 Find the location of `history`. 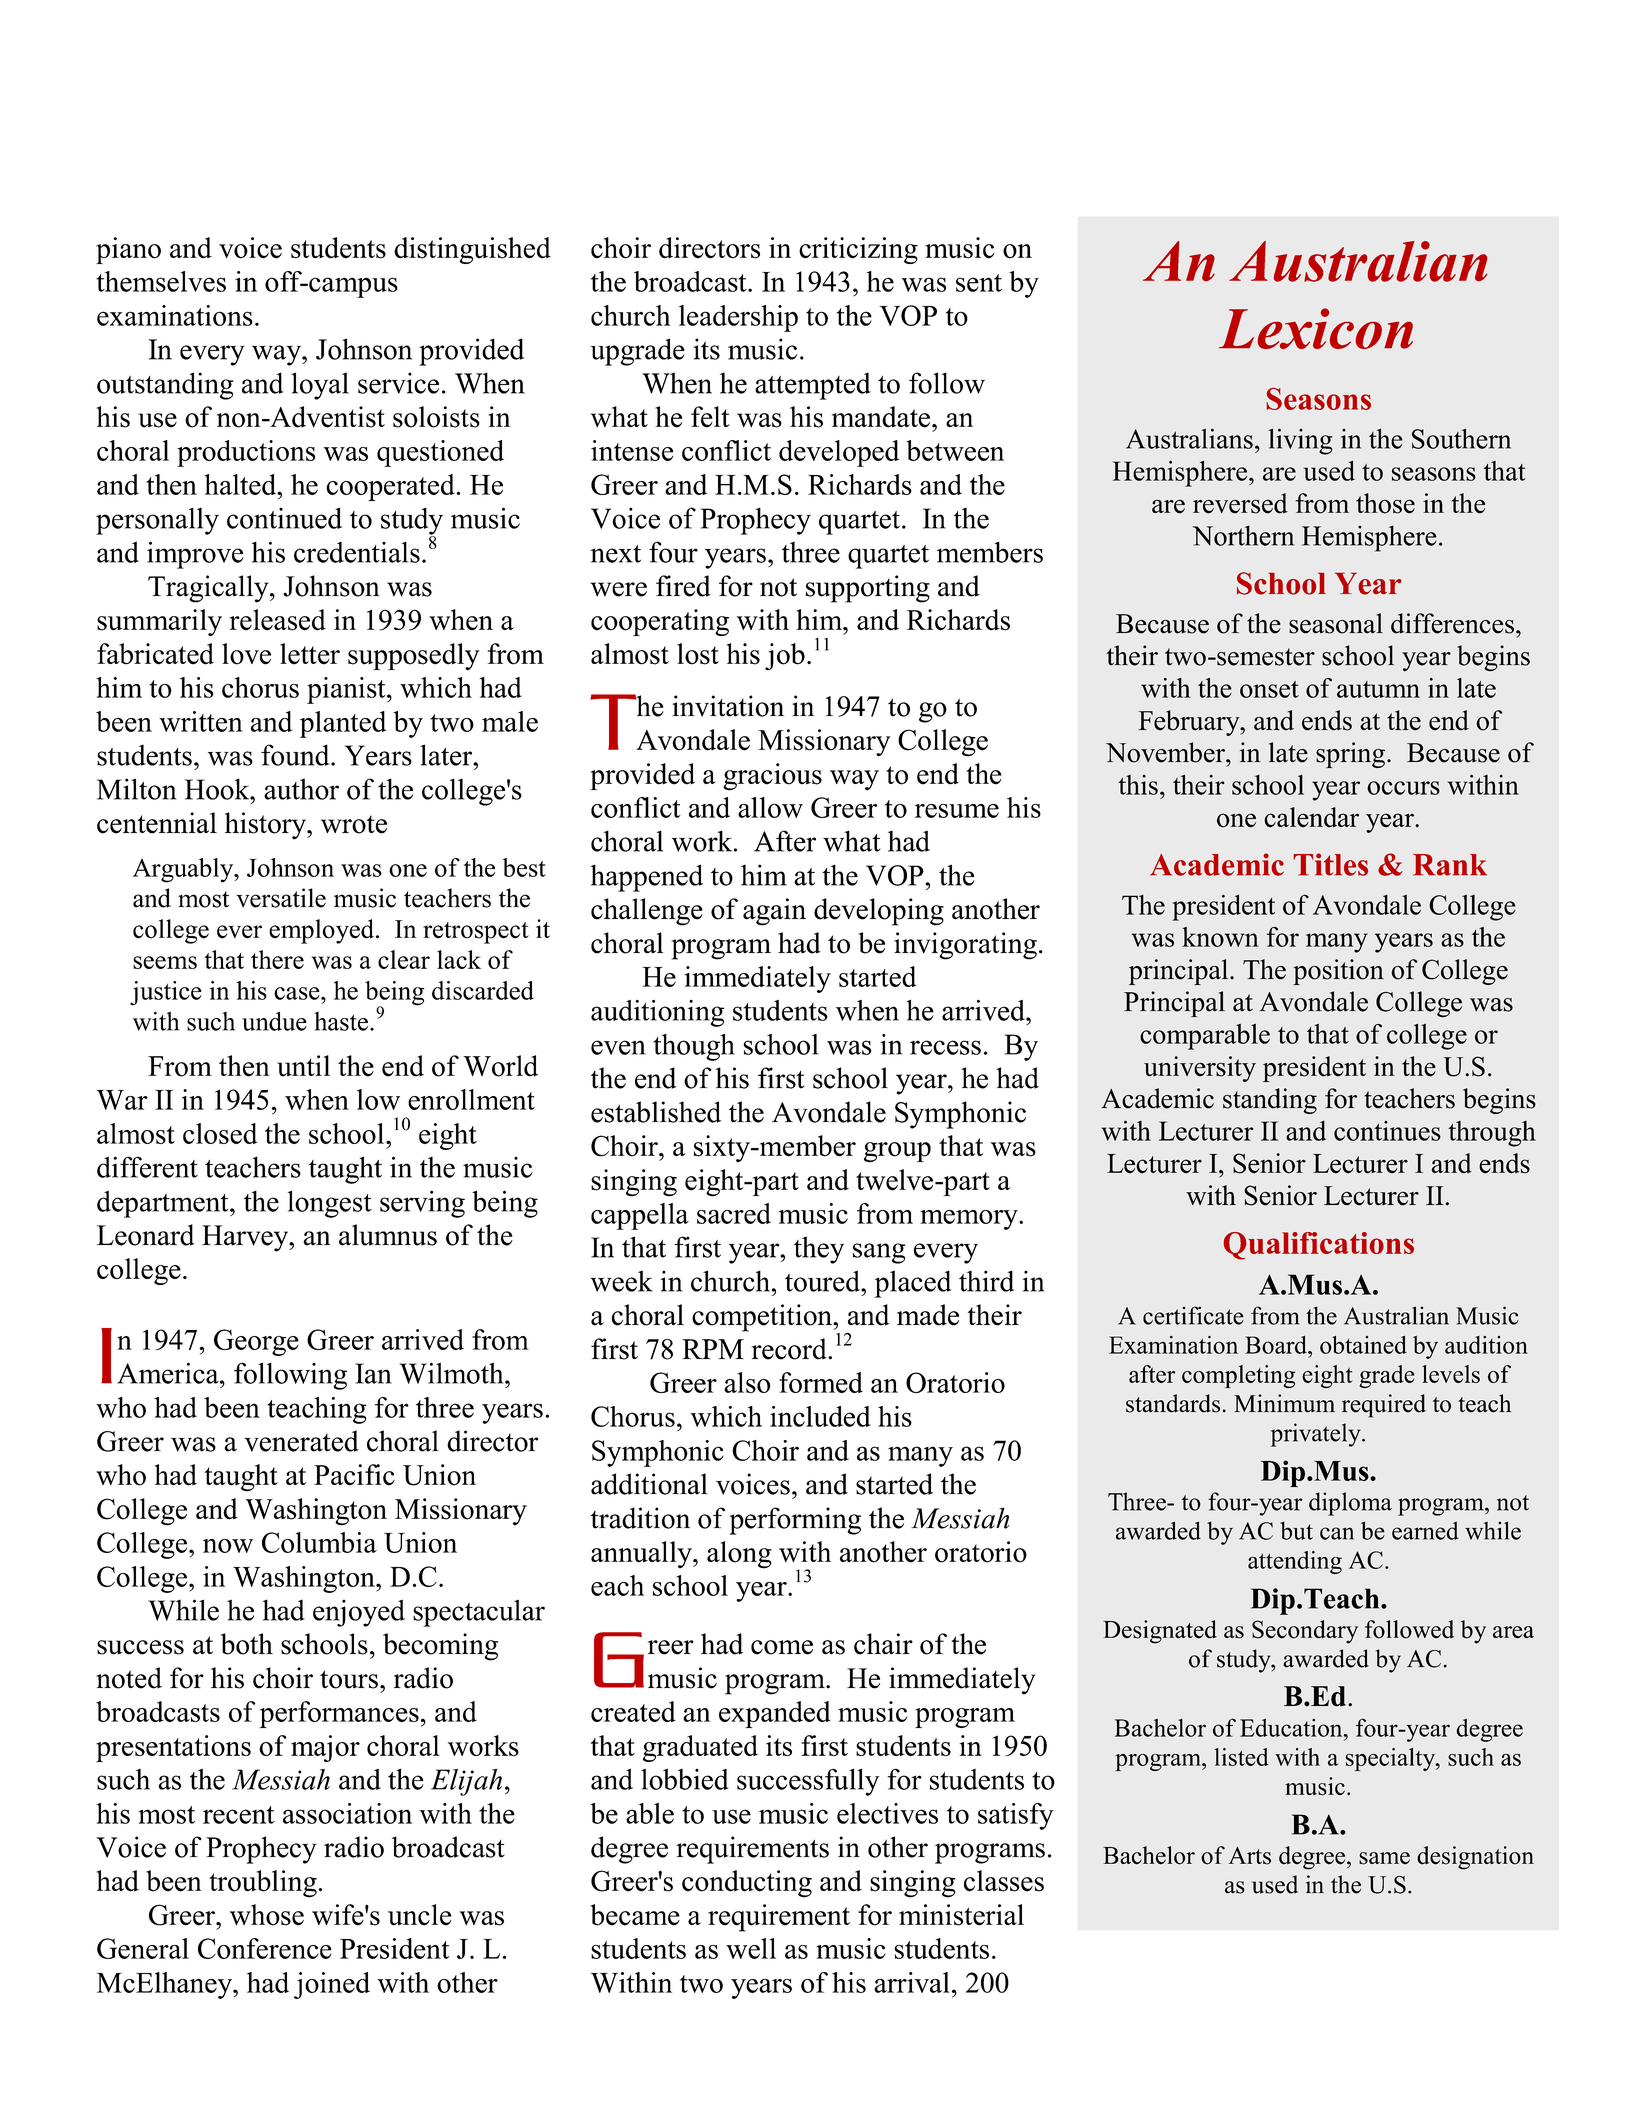

history is located at coordinates (266, 826).
